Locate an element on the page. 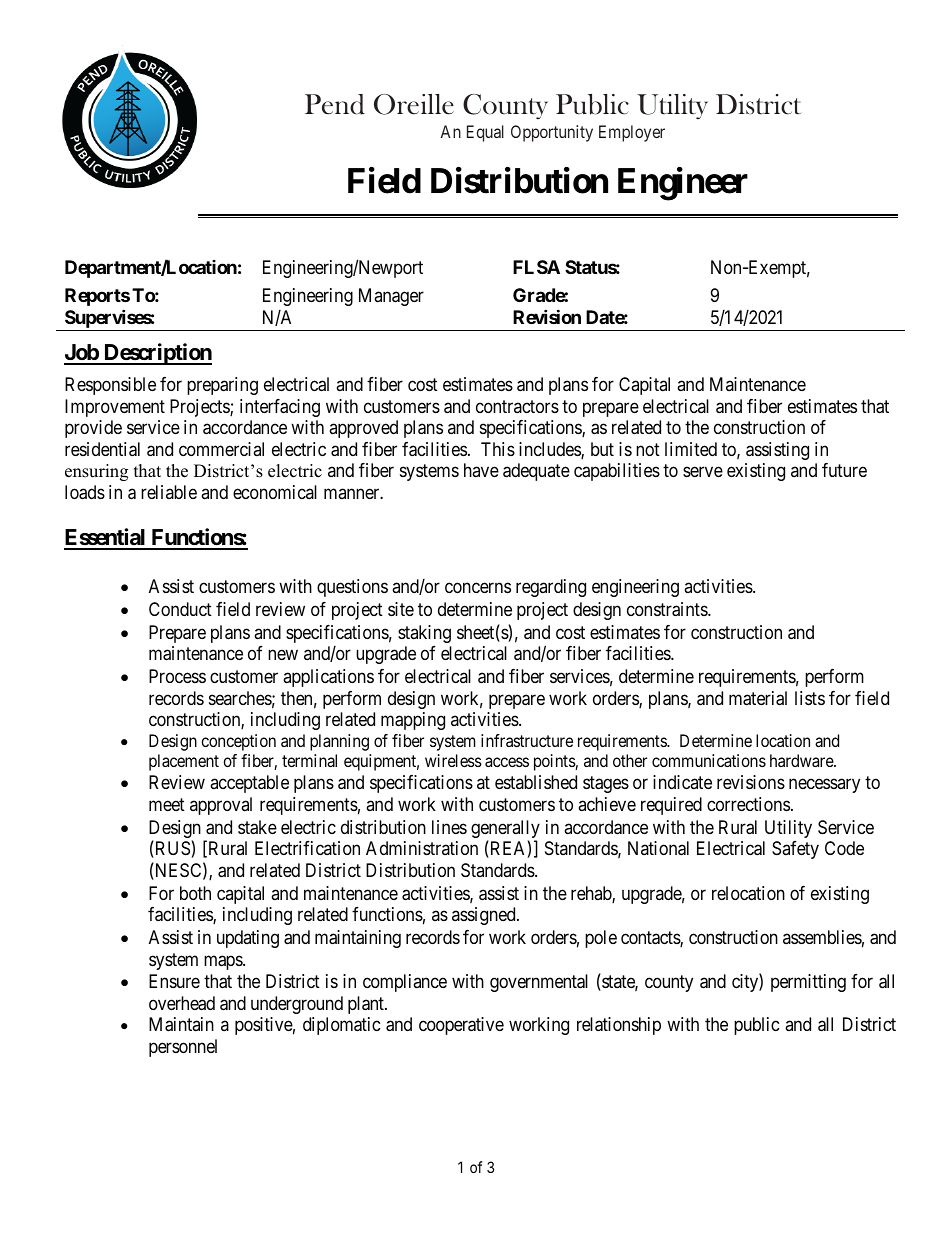  overhead is located at coordinates (182, 1003).
